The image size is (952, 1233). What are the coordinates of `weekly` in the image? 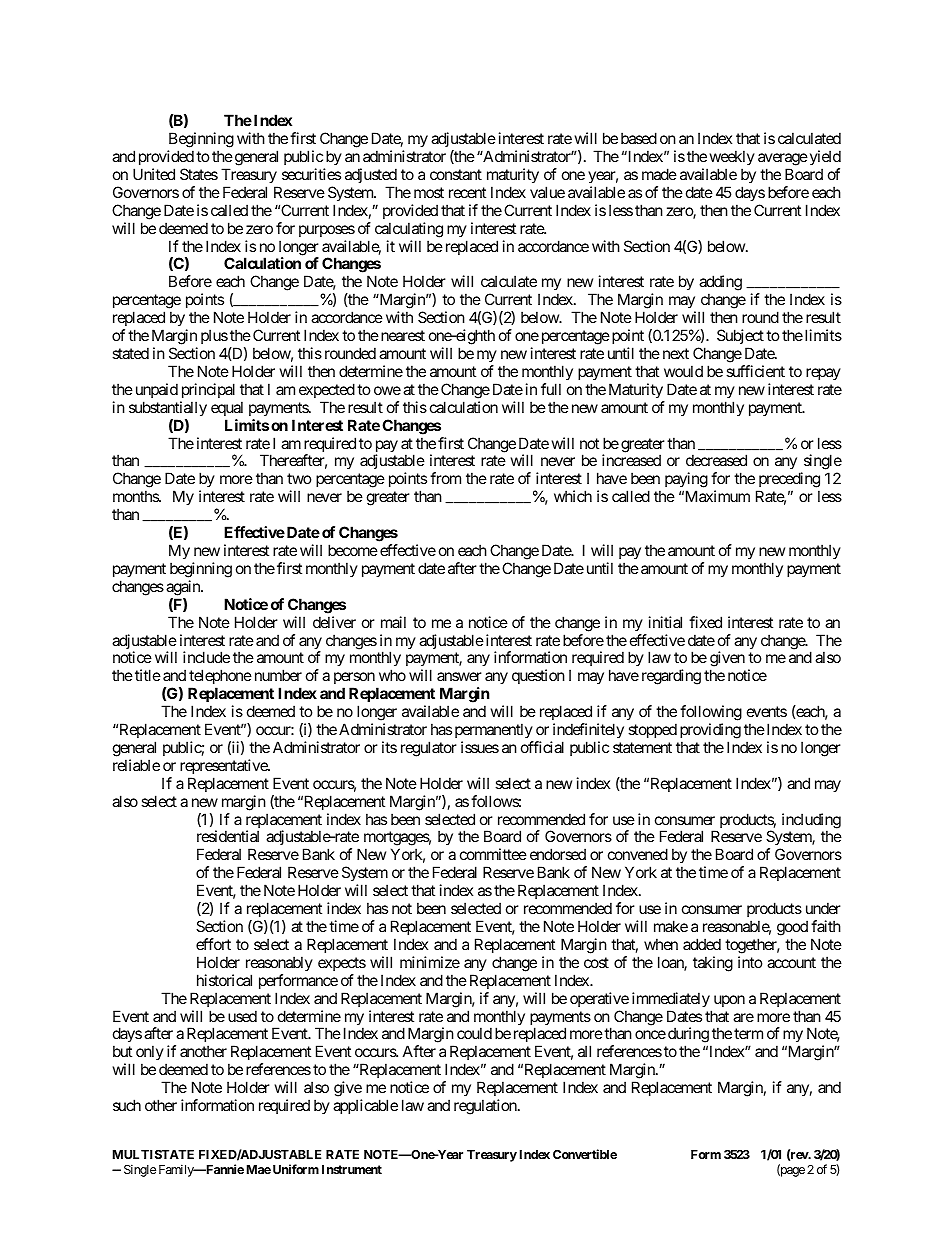 It's located at (732, 157).
